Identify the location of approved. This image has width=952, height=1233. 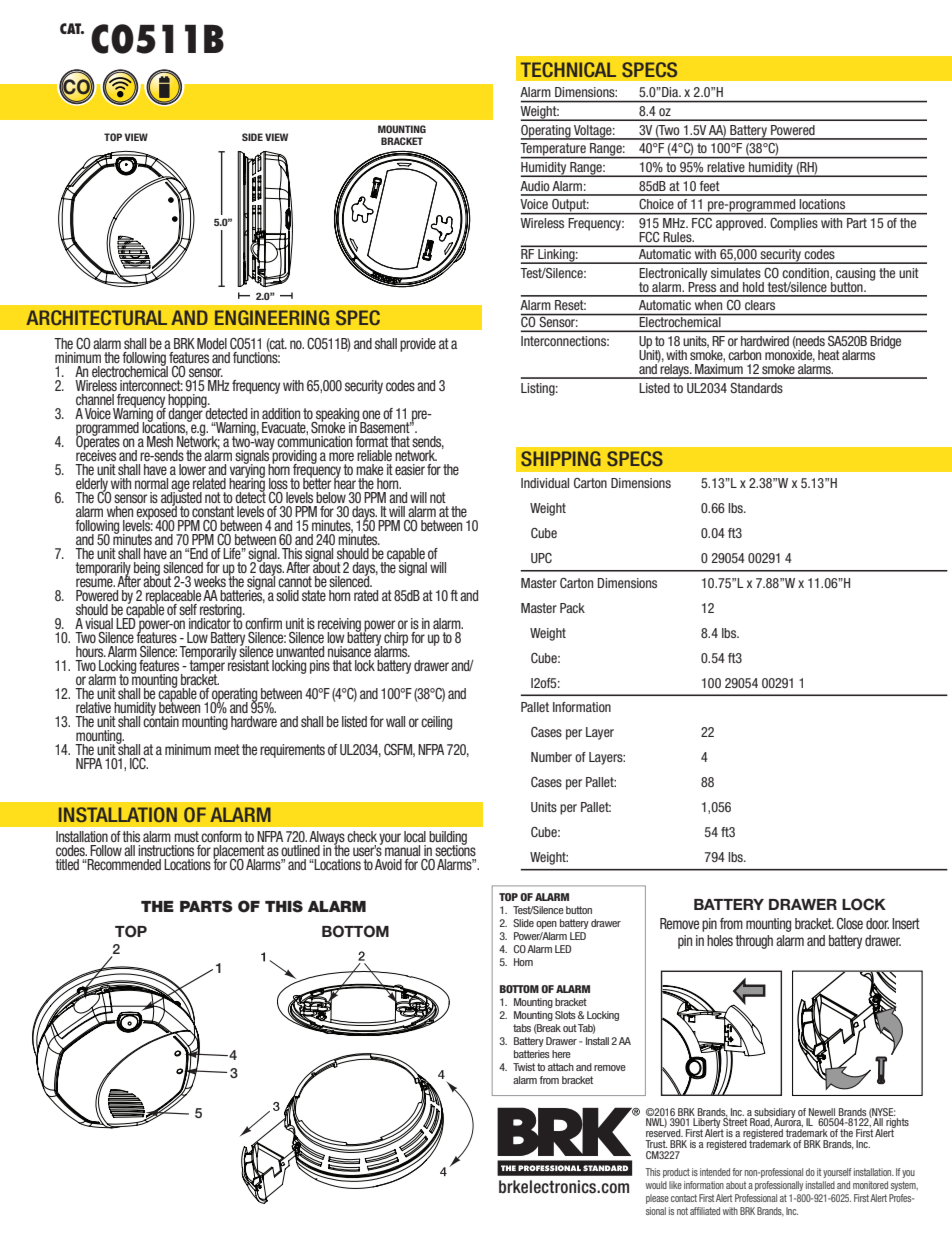
(741, 224).
